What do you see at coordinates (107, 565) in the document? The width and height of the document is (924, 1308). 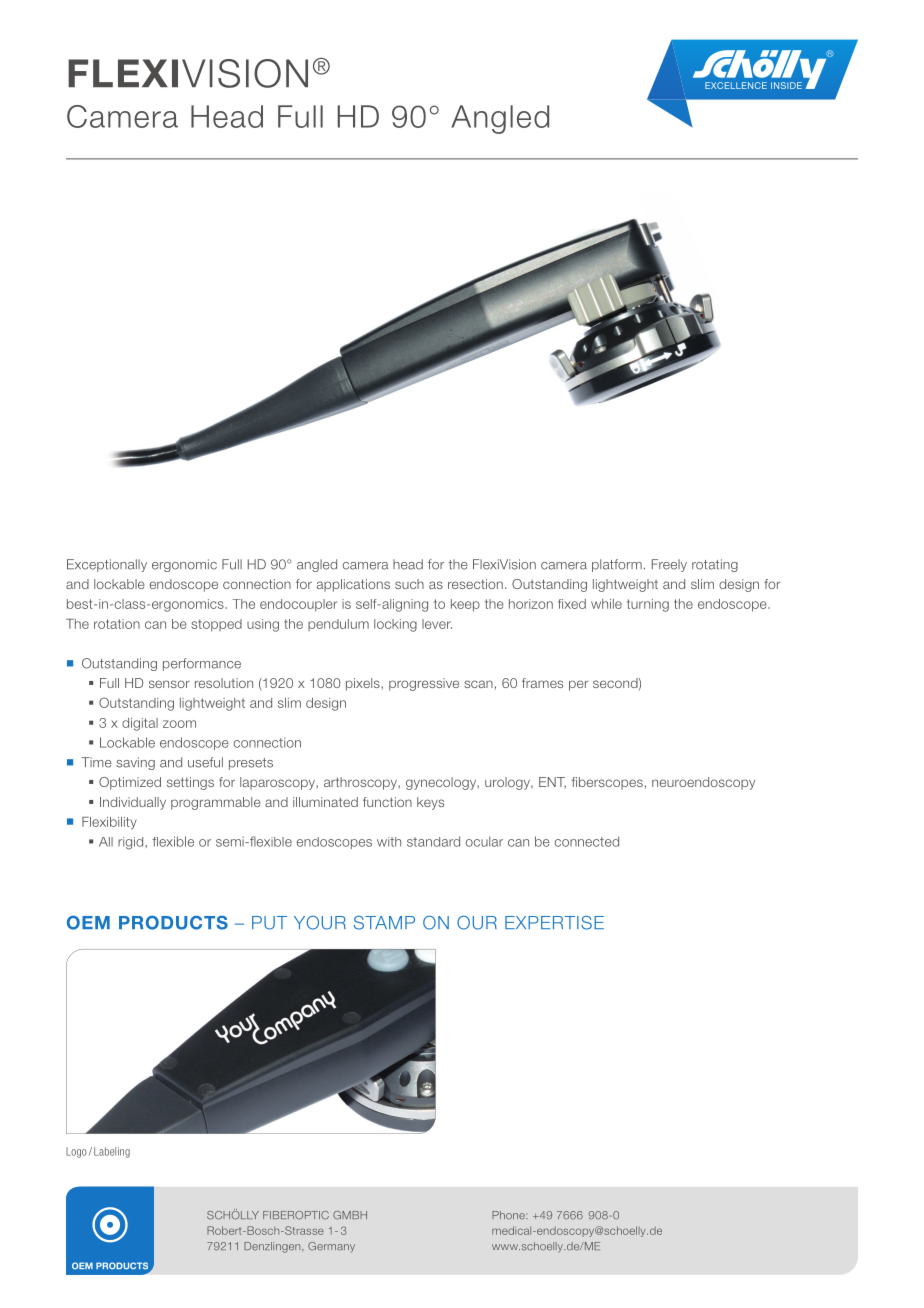 I see `Exceptionally` at bounding box center [107, 565].
